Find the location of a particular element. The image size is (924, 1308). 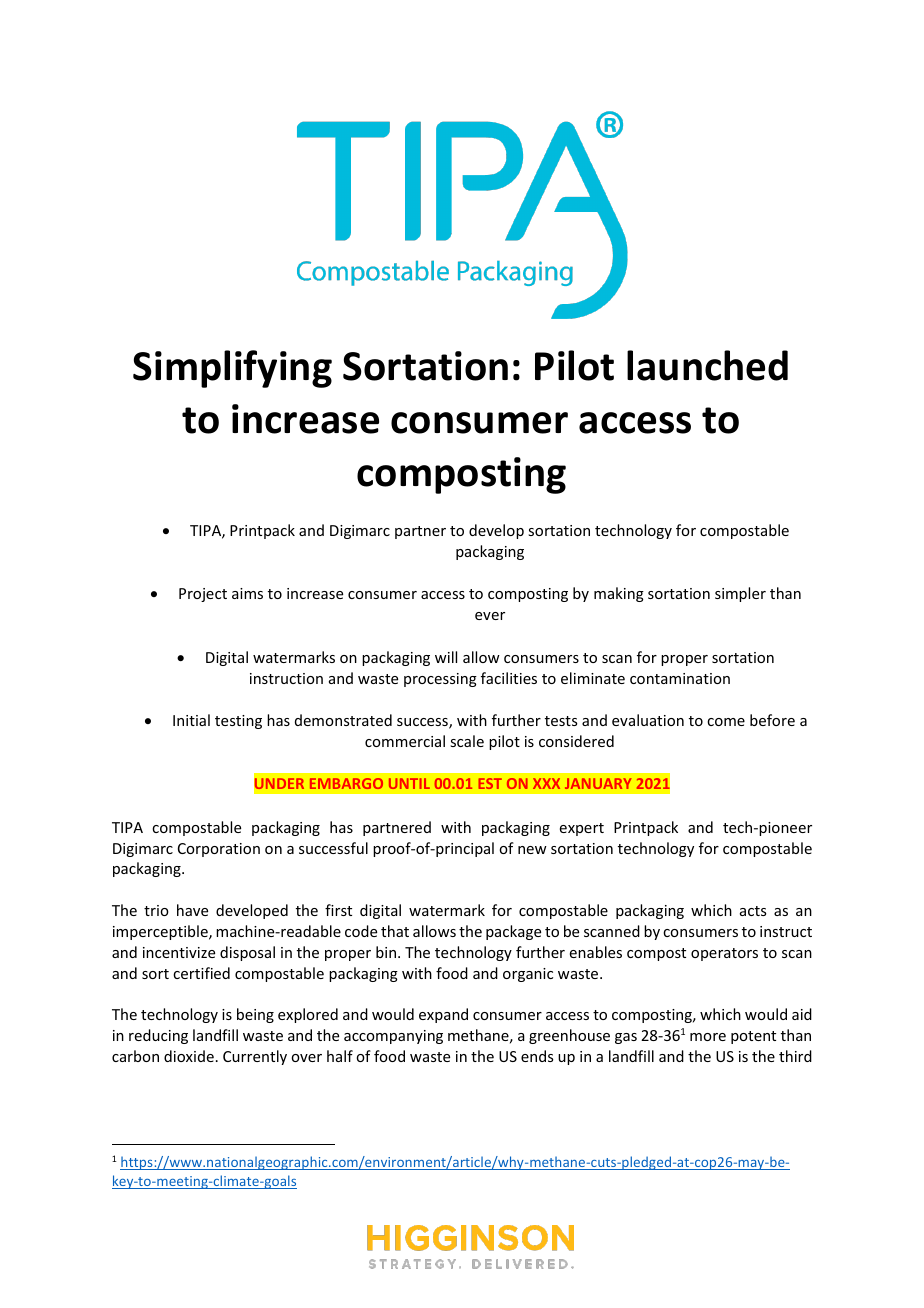

simpler is located at coordinates (740, 594).
